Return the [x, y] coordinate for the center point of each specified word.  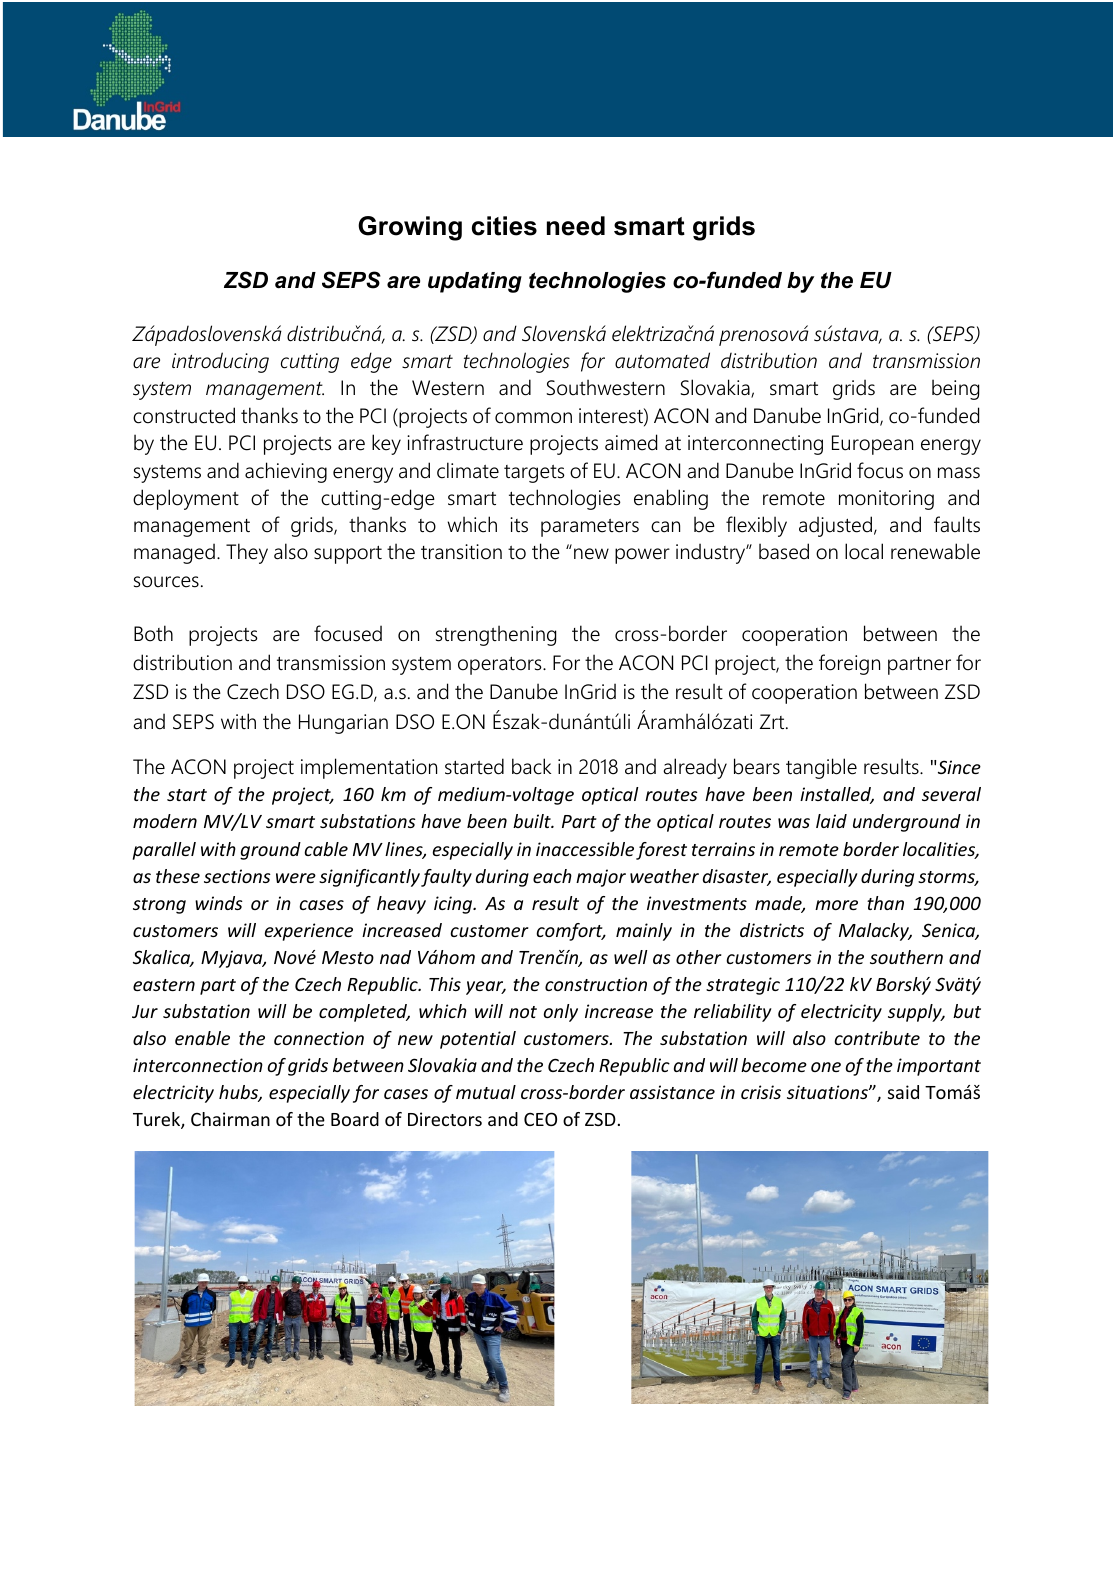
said [903, 1092]
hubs [240, 1093]
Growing [410, 228]
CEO [540, 1119]
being [955, 389]
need [576, 226]
